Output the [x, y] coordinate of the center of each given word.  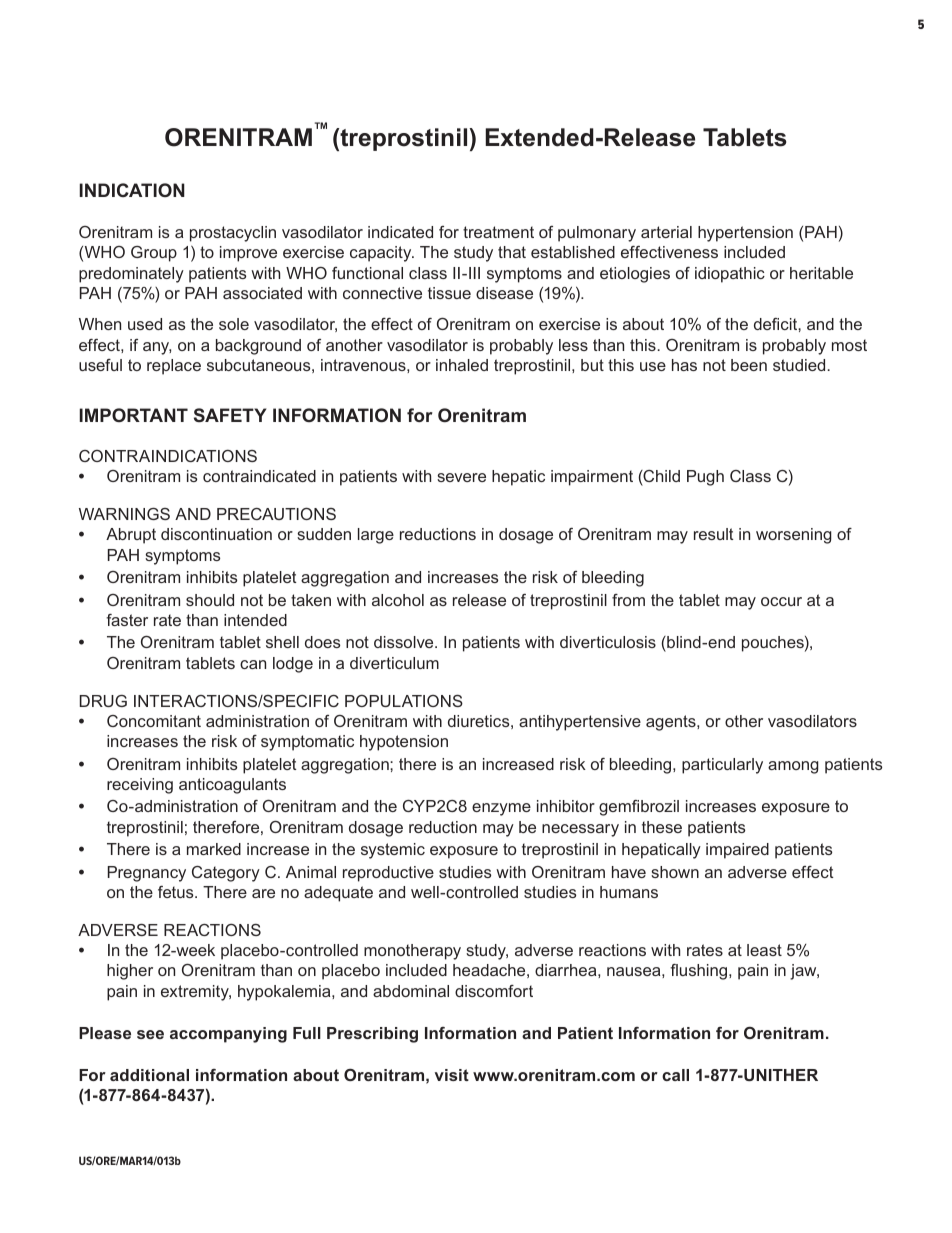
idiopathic [730, 275]
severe [461, 477]
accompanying [228, 1035]
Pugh [705, 478]
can [253, 664]
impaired [737, 851]
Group [154, 254]
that [512, 252]
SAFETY [230, 415]
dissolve [405, 642]
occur [781, 601]
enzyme [501, 809]
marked [214, 849]
